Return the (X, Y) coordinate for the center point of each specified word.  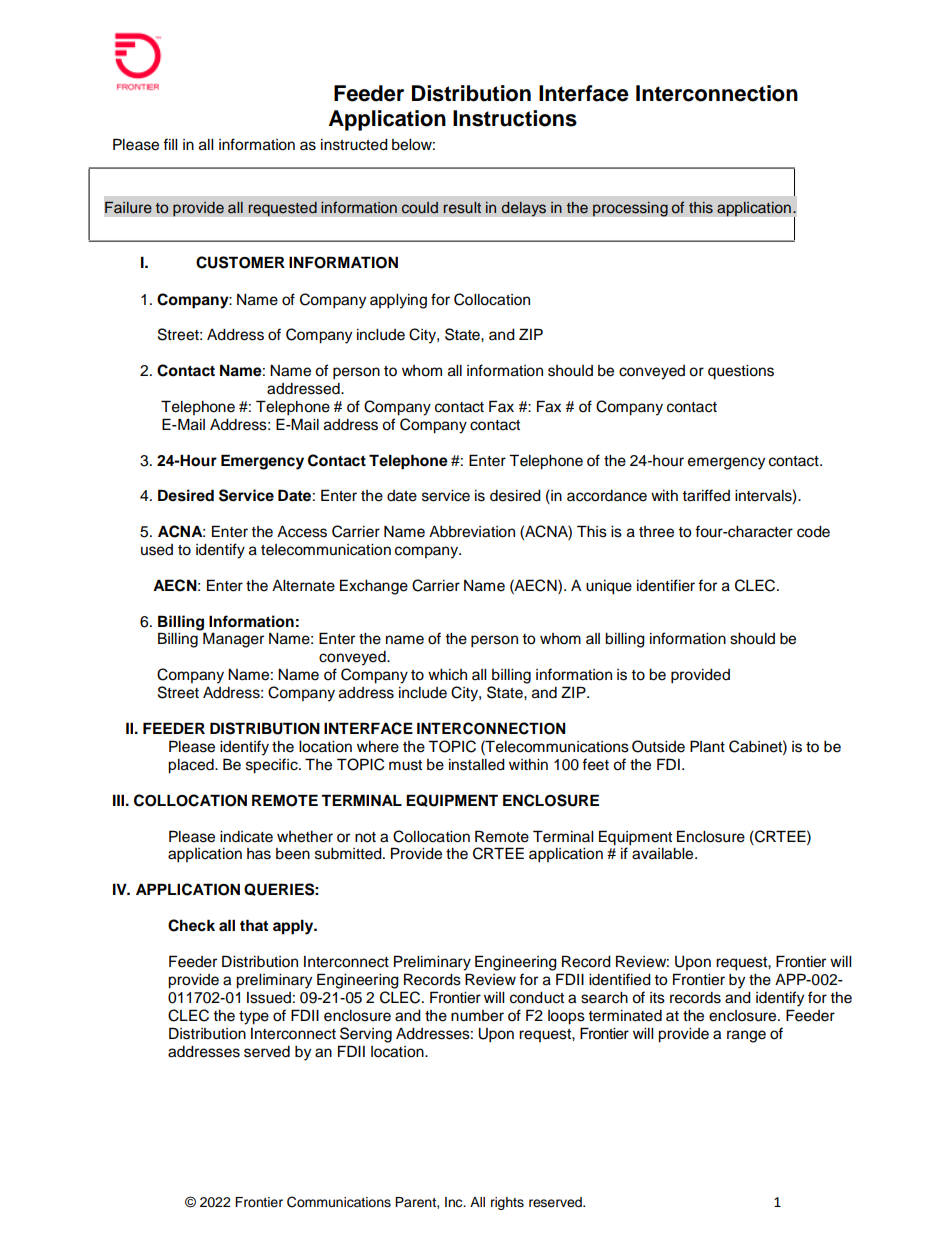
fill (170, 144)
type (254, 1018)
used (157, 550)
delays (523, 209)
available (664, 854)
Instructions (515, 118)
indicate (246, 837)
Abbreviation (472, 532)
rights (507, 1203)
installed (477, 765)
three (656, 532)
